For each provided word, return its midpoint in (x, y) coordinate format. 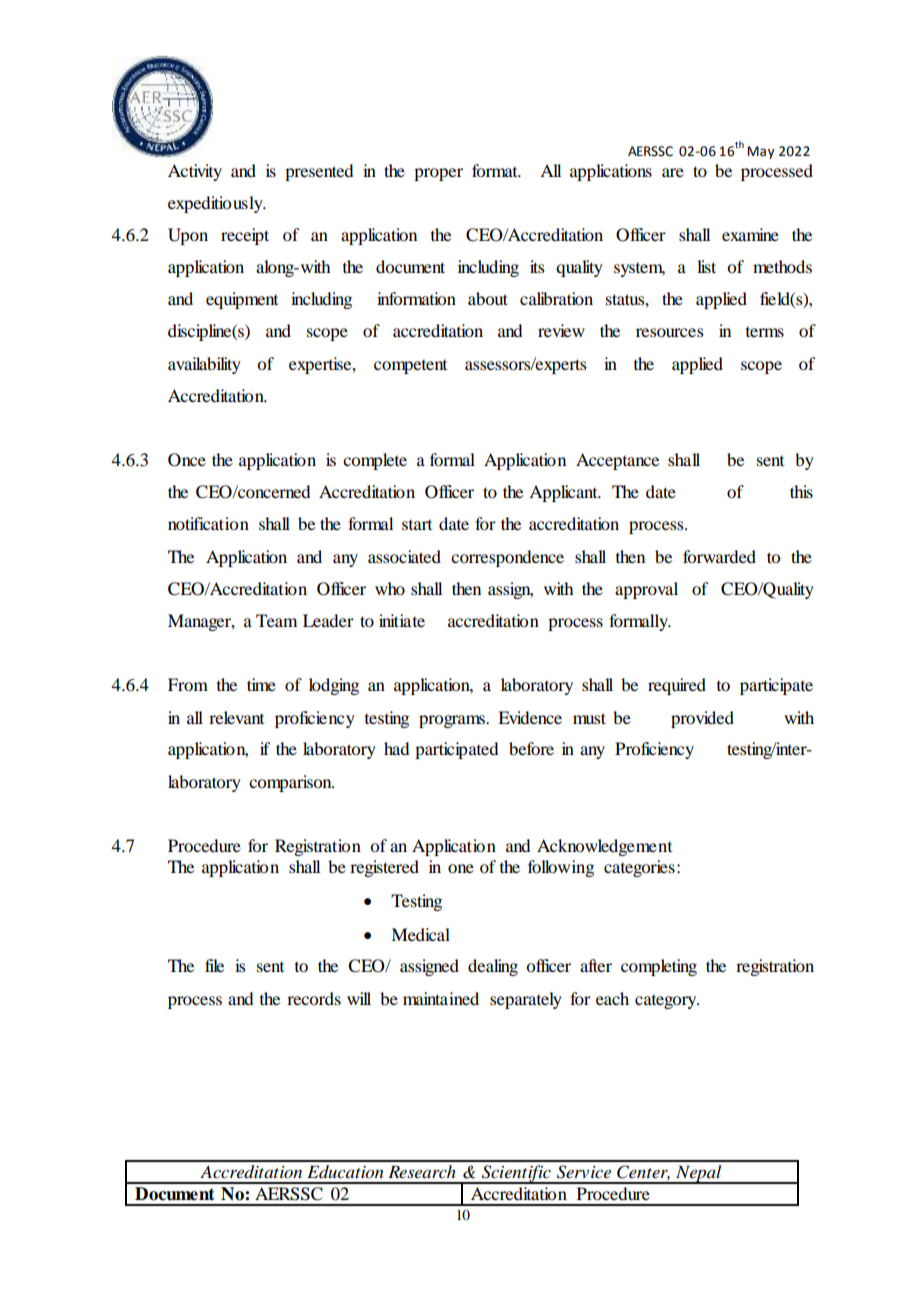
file (214, 965)
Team (276, 620)
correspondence (507, 558)
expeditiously (216, 204)
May (761, 152)
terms (765, 332)
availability (204, 365)
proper (438, 174)
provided (702, 719)
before (531, 748)
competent (410, 367)
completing (659, 967)
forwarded (719, 556)
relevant (236, 717)
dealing (493, 967)
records (314, 998)
